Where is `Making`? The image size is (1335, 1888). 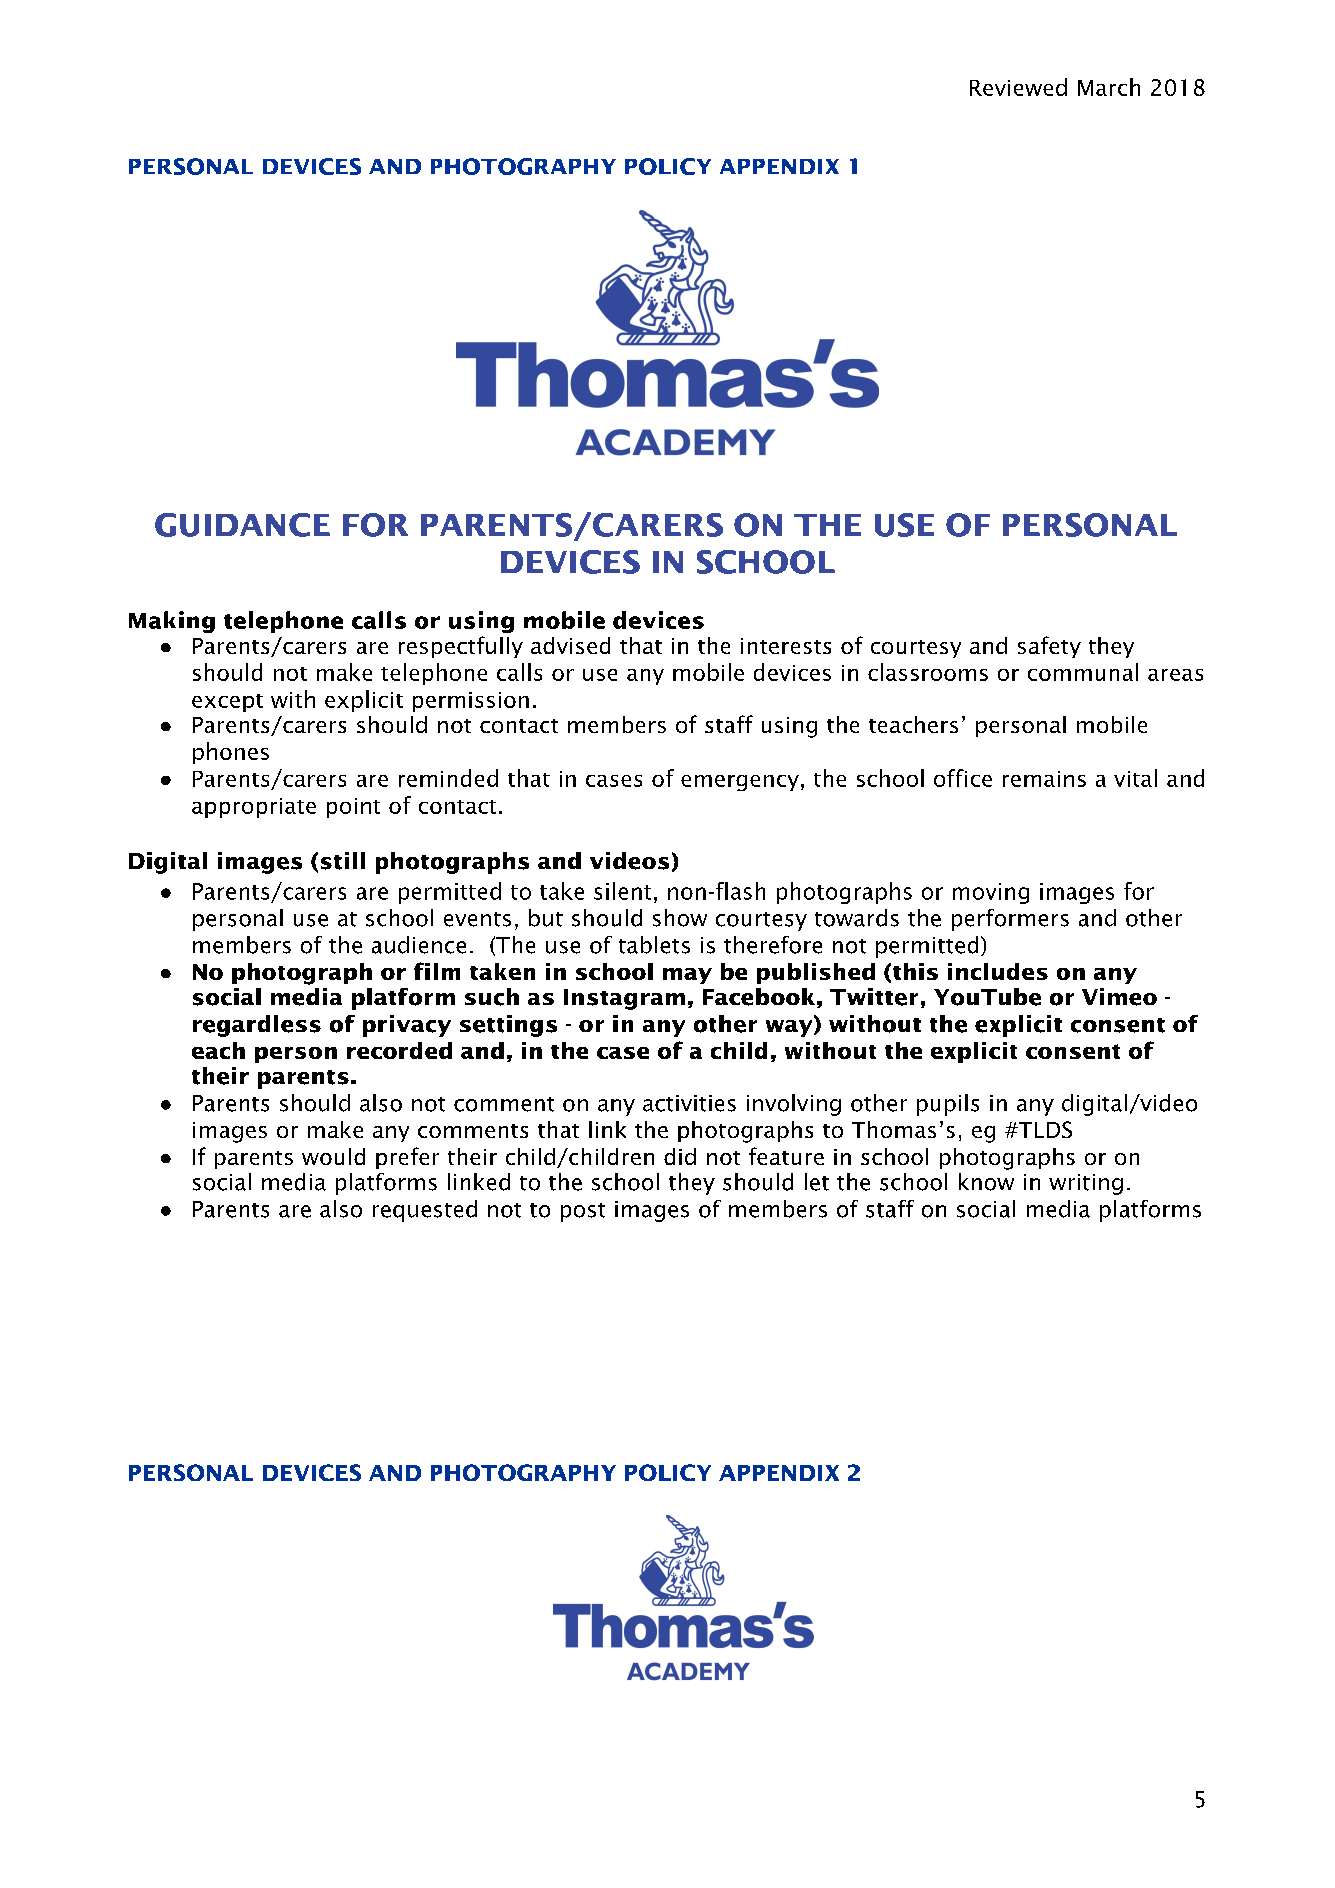
Making is located at coordinates (172, 622).
